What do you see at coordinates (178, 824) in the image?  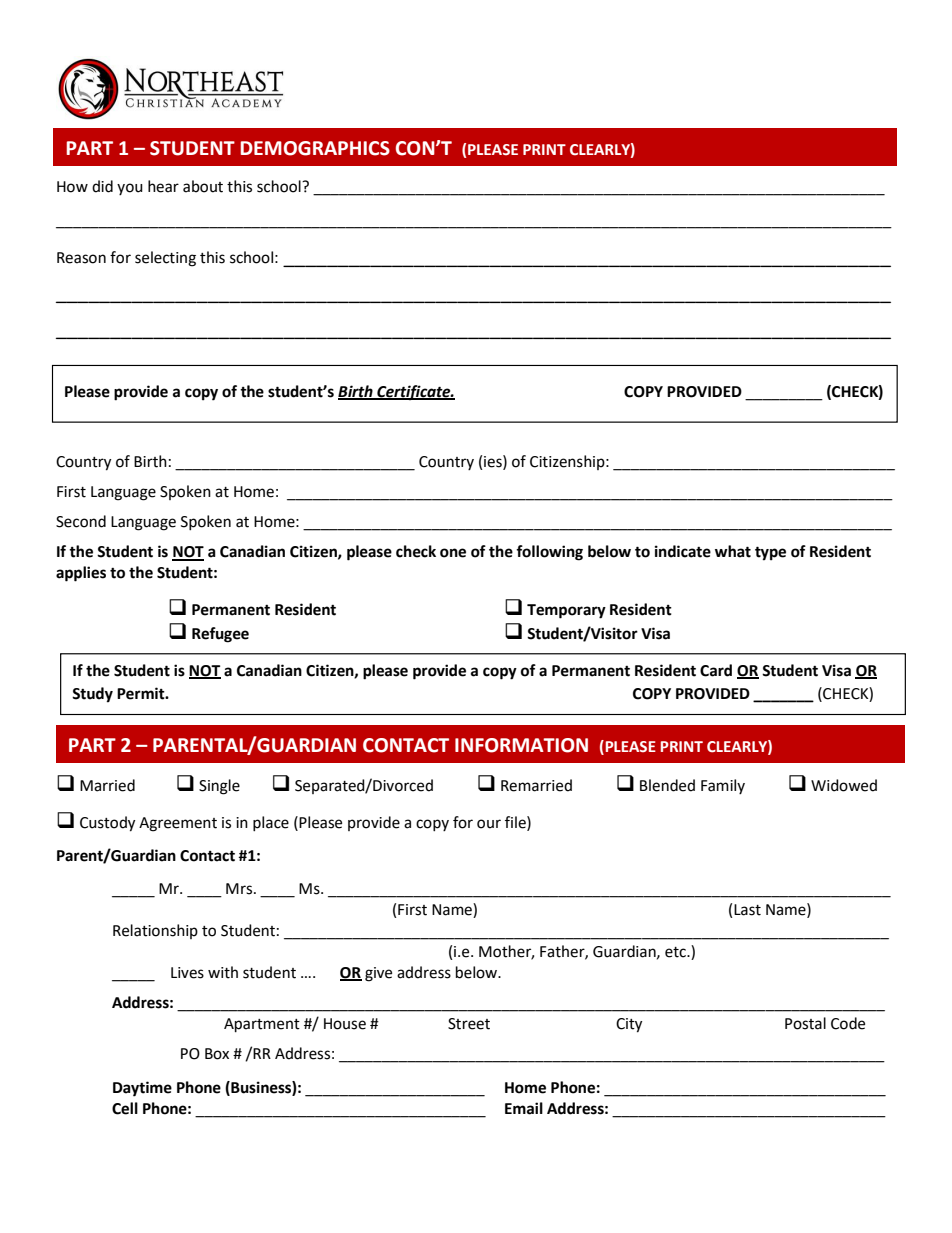 I see `Agreement` at bounding box center [178, 824].
